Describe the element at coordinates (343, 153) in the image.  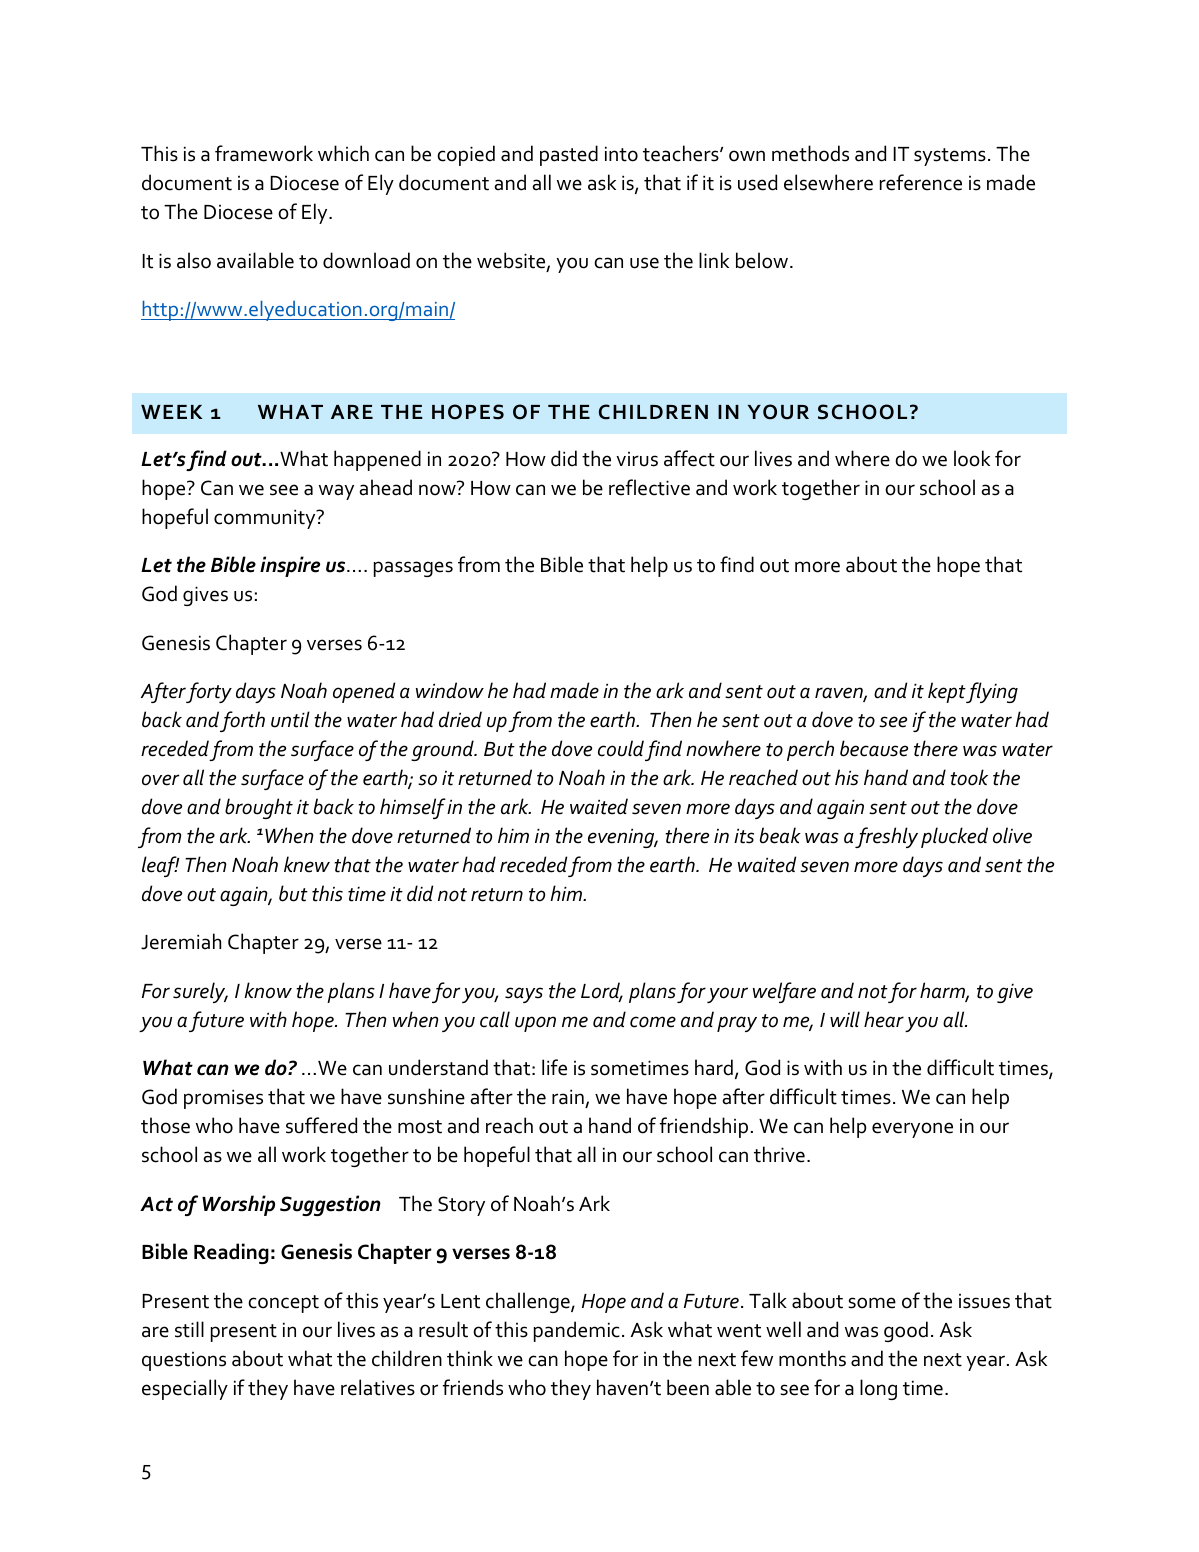
I see `which` at that location.
